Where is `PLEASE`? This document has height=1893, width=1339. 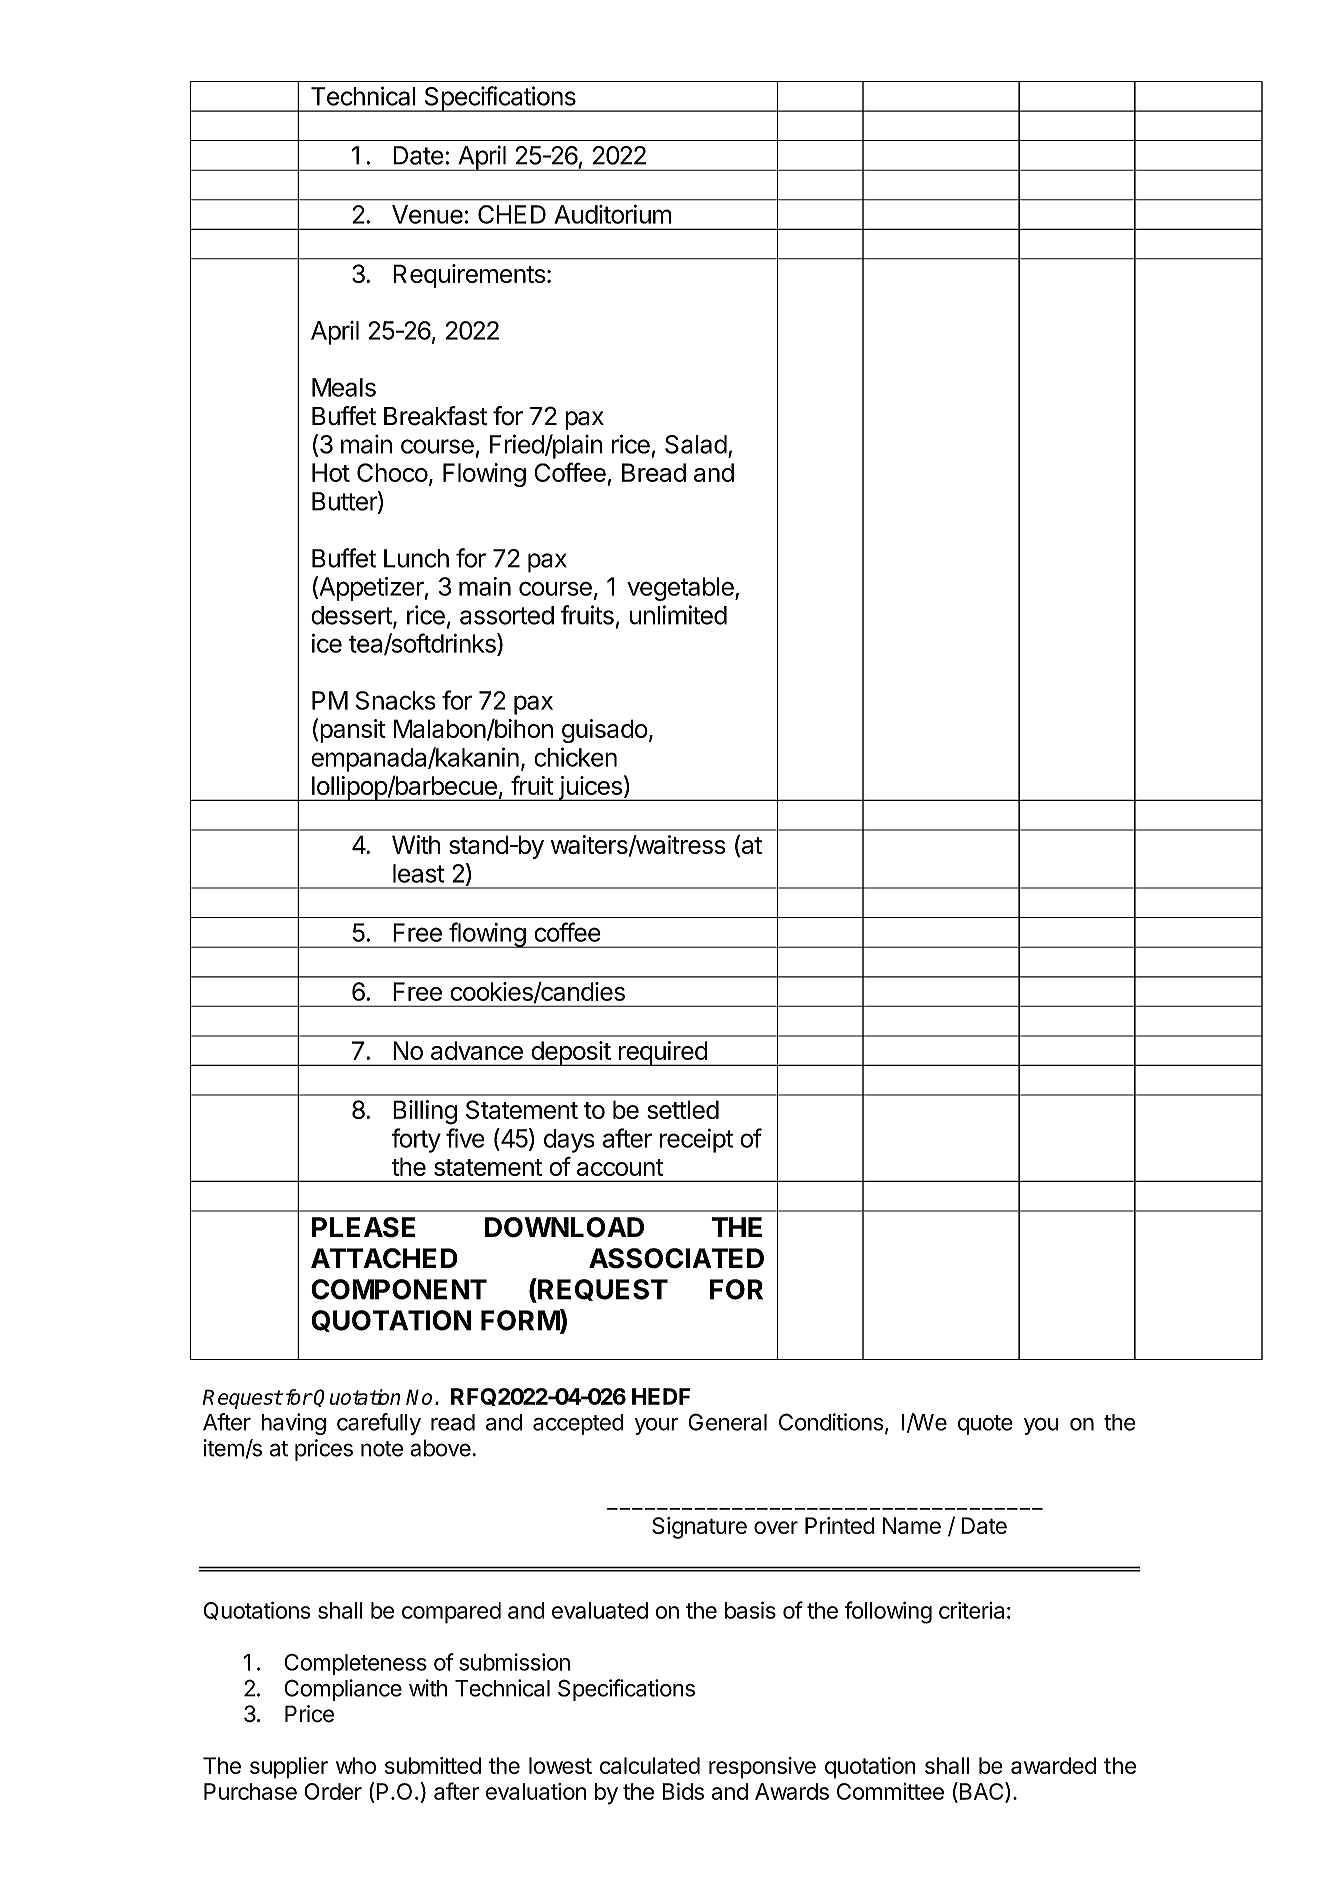
PLEASE is located at coordinates (363, 1227).
